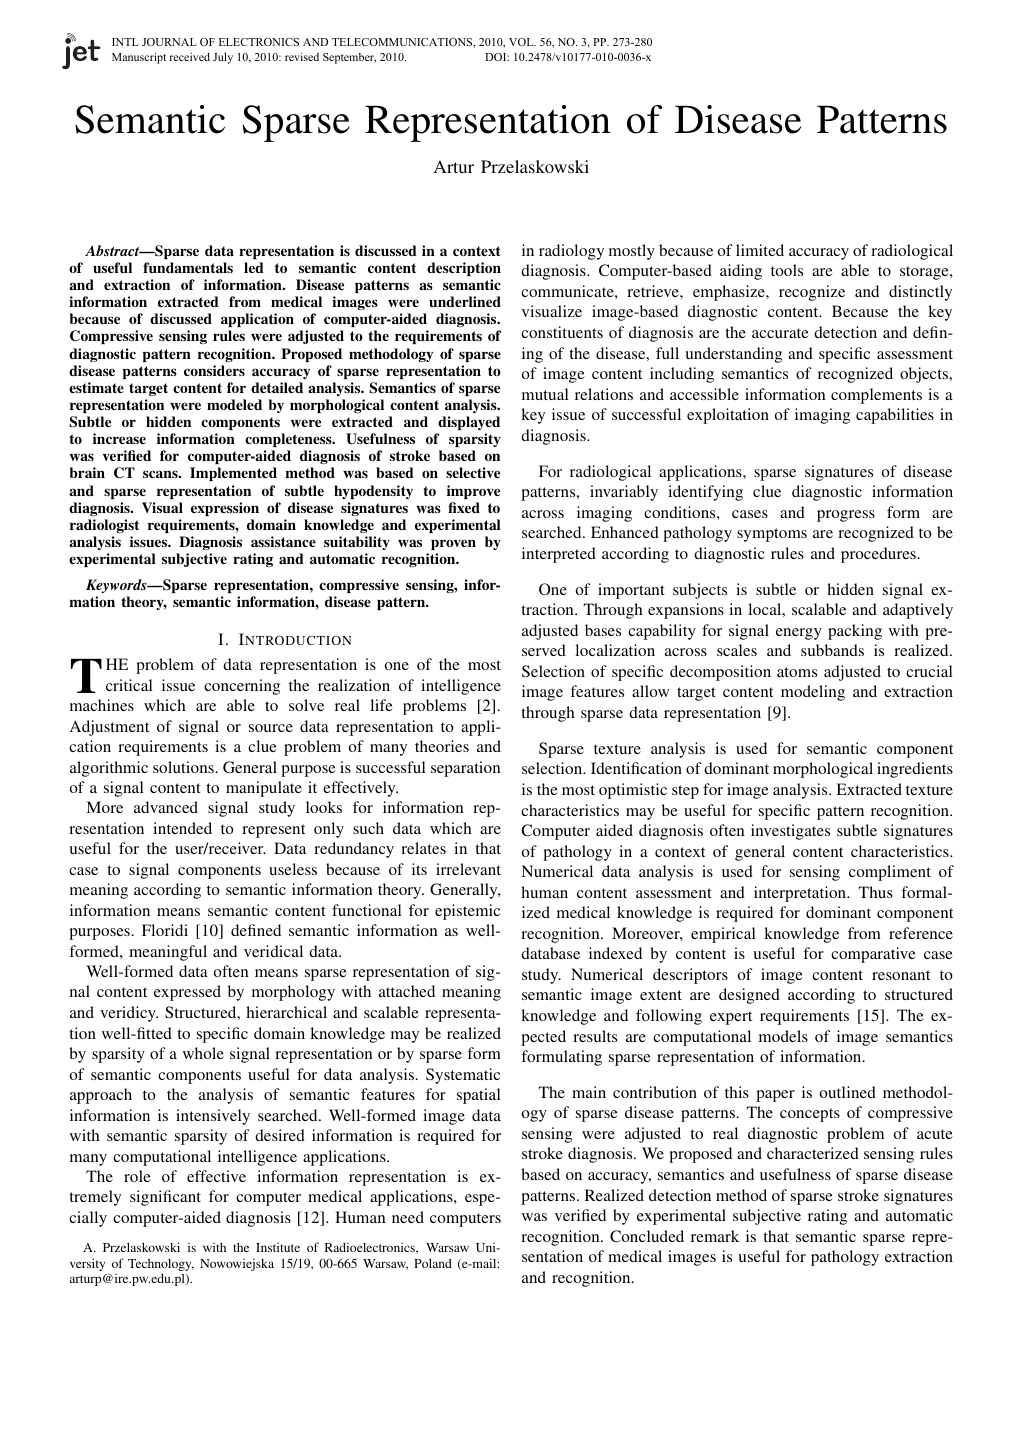  Describe the element at coordinates (242, 687) in the screenshot. I see `concerning` at that location.
